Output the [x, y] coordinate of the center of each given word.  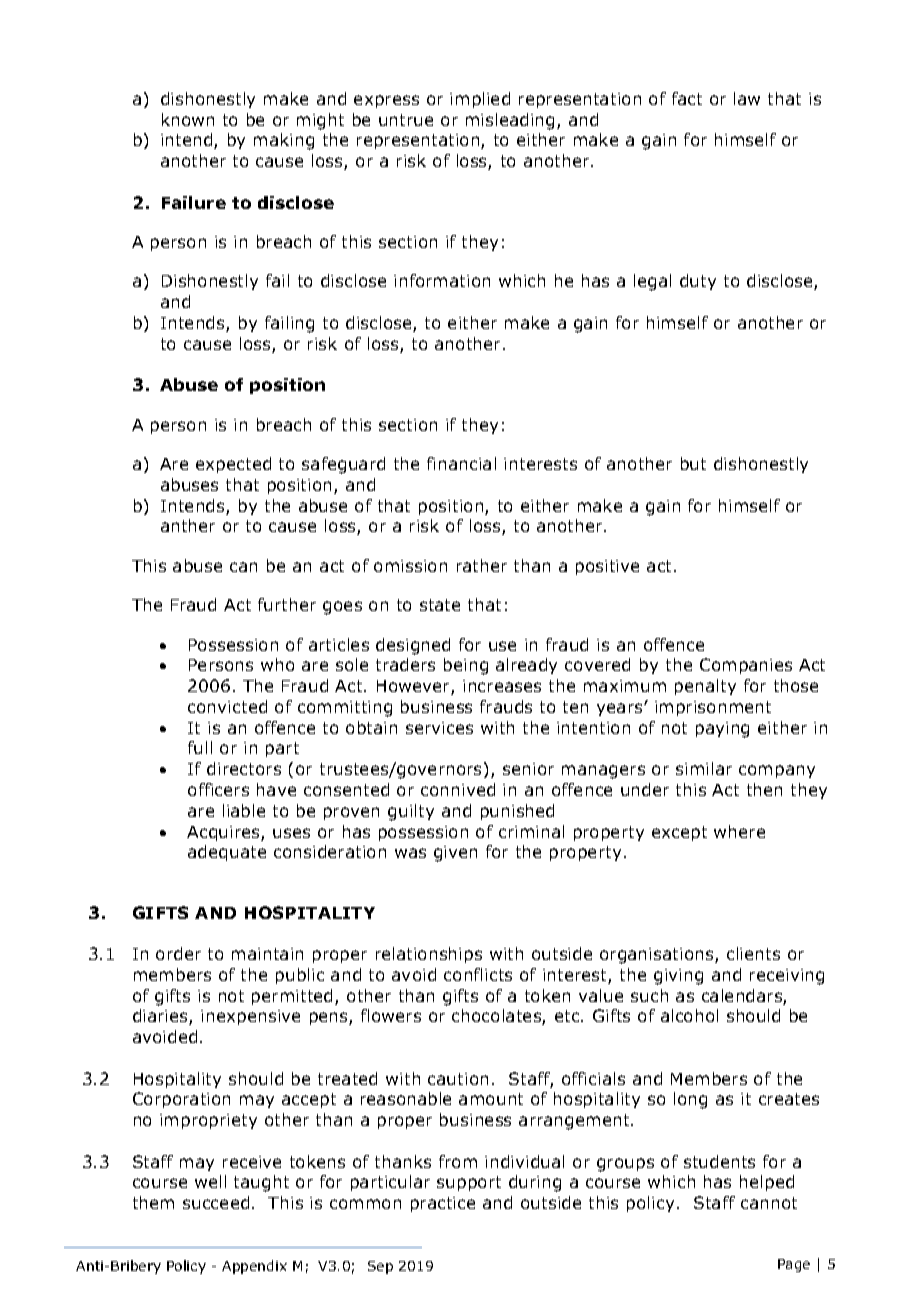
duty [698, 282]
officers [218, 789]
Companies [746, 666]
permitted [292, 997]
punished [517, 812]
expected [233, 465]
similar [704, 768]
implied [480, 100]
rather [482, 565]
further [287, 604]
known [188, 119]
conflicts [478, 974]
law [747, 98]
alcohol [689, 1015]
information [442, 280]
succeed [216, 1202]
